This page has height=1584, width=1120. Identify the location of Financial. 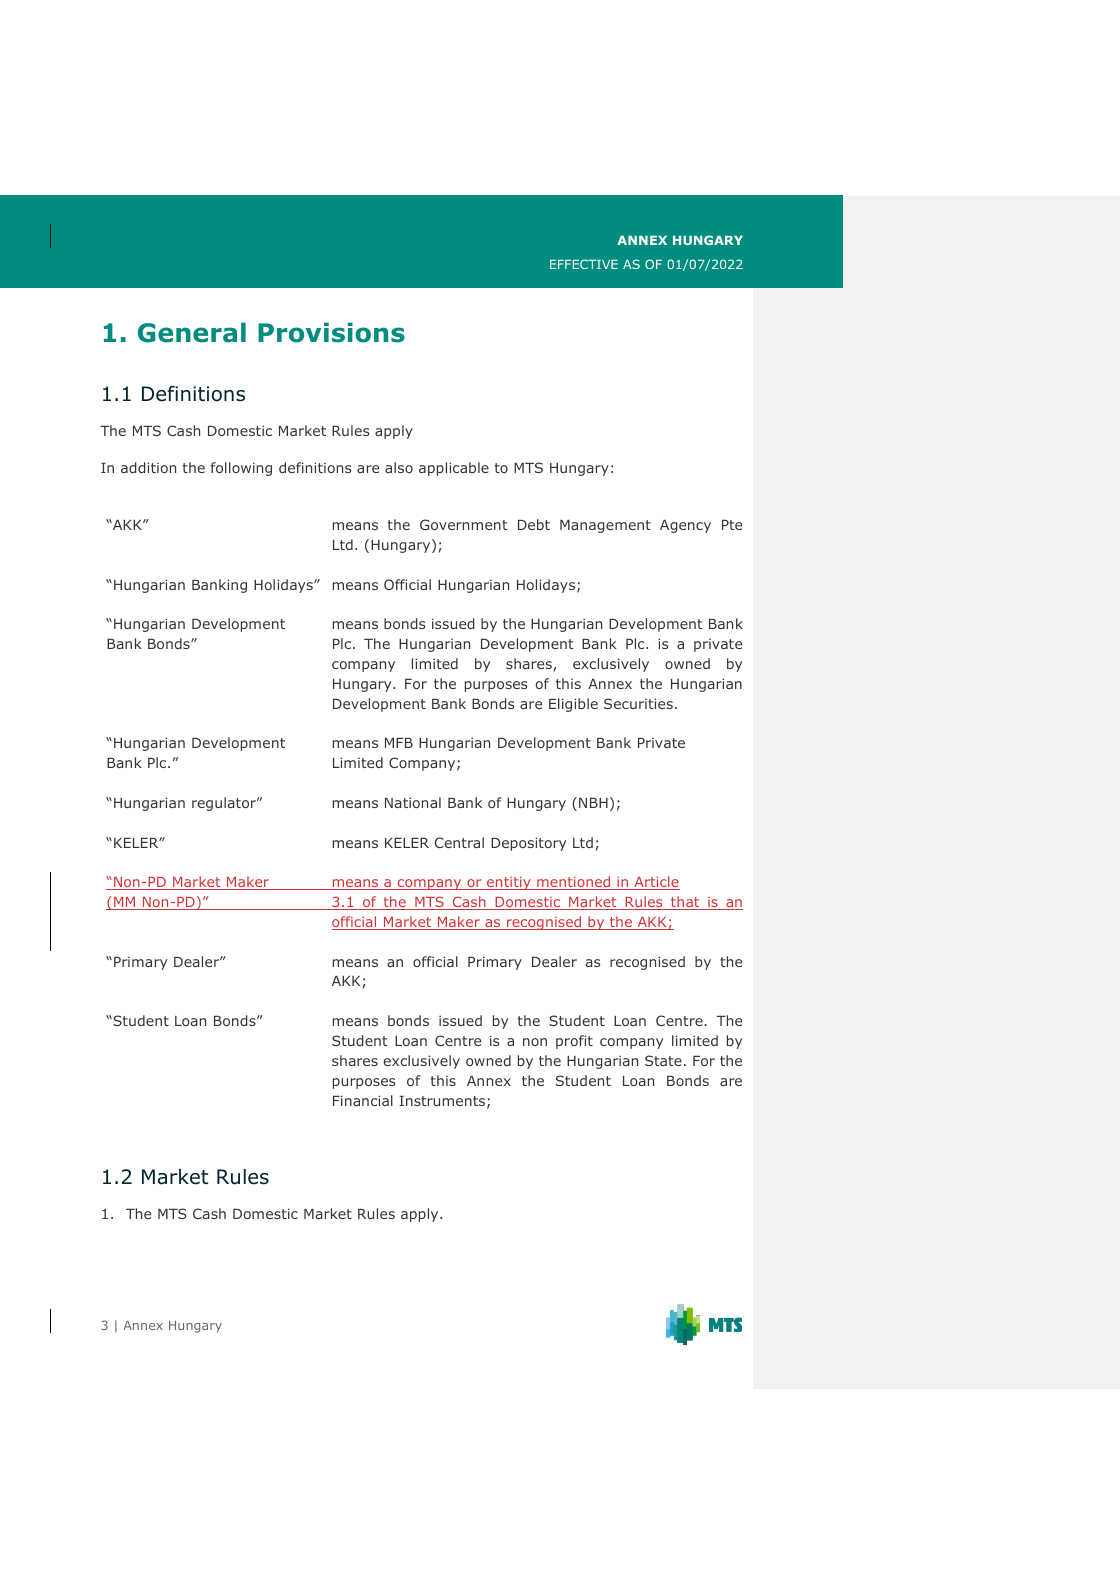
(363, 1100).
